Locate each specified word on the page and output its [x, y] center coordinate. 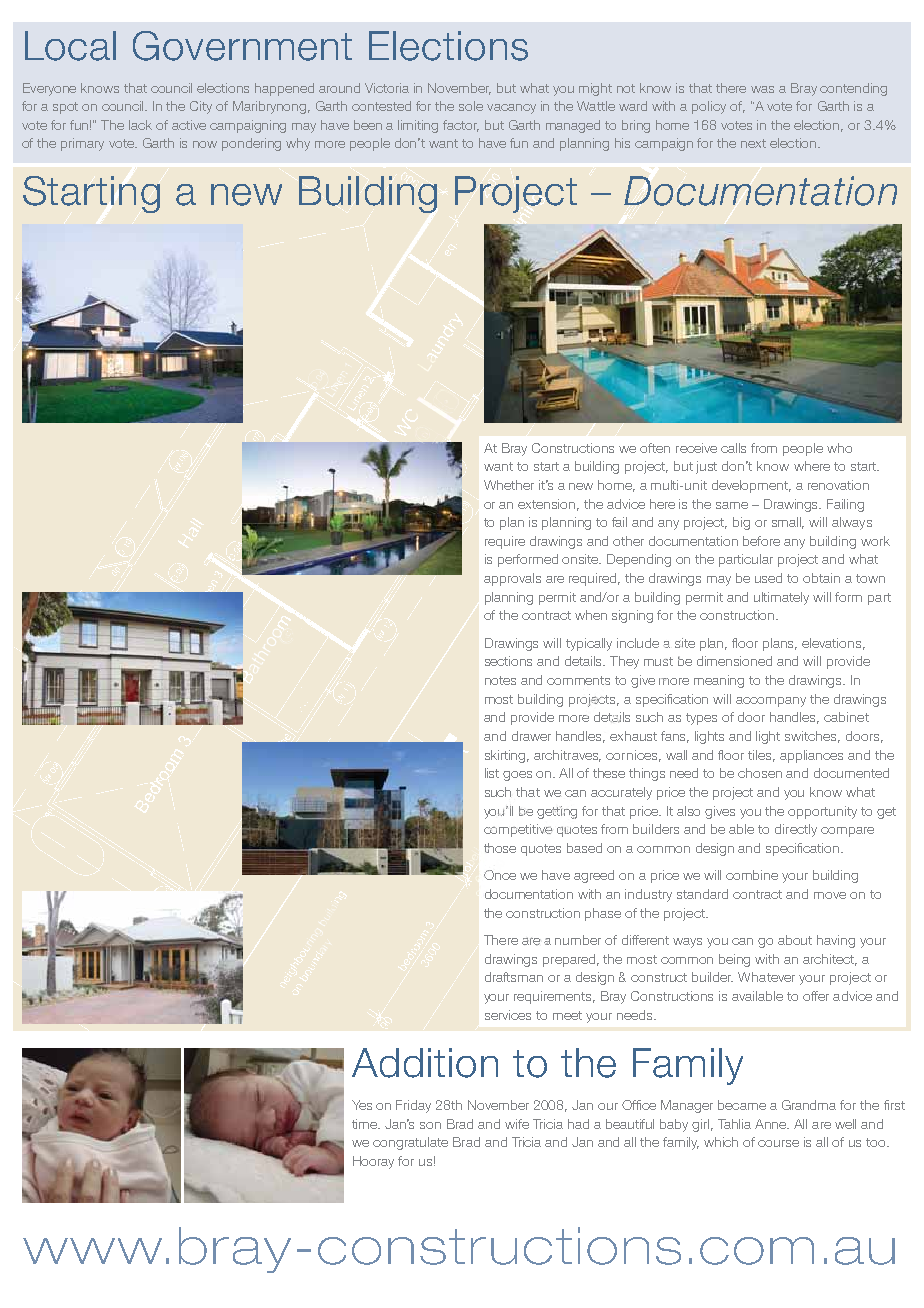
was [762, 89]
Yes [362, 1105]
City [201, 107]
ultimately [781, 598]
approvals [512, 579]
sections [508, 661]
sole [471, 106]
